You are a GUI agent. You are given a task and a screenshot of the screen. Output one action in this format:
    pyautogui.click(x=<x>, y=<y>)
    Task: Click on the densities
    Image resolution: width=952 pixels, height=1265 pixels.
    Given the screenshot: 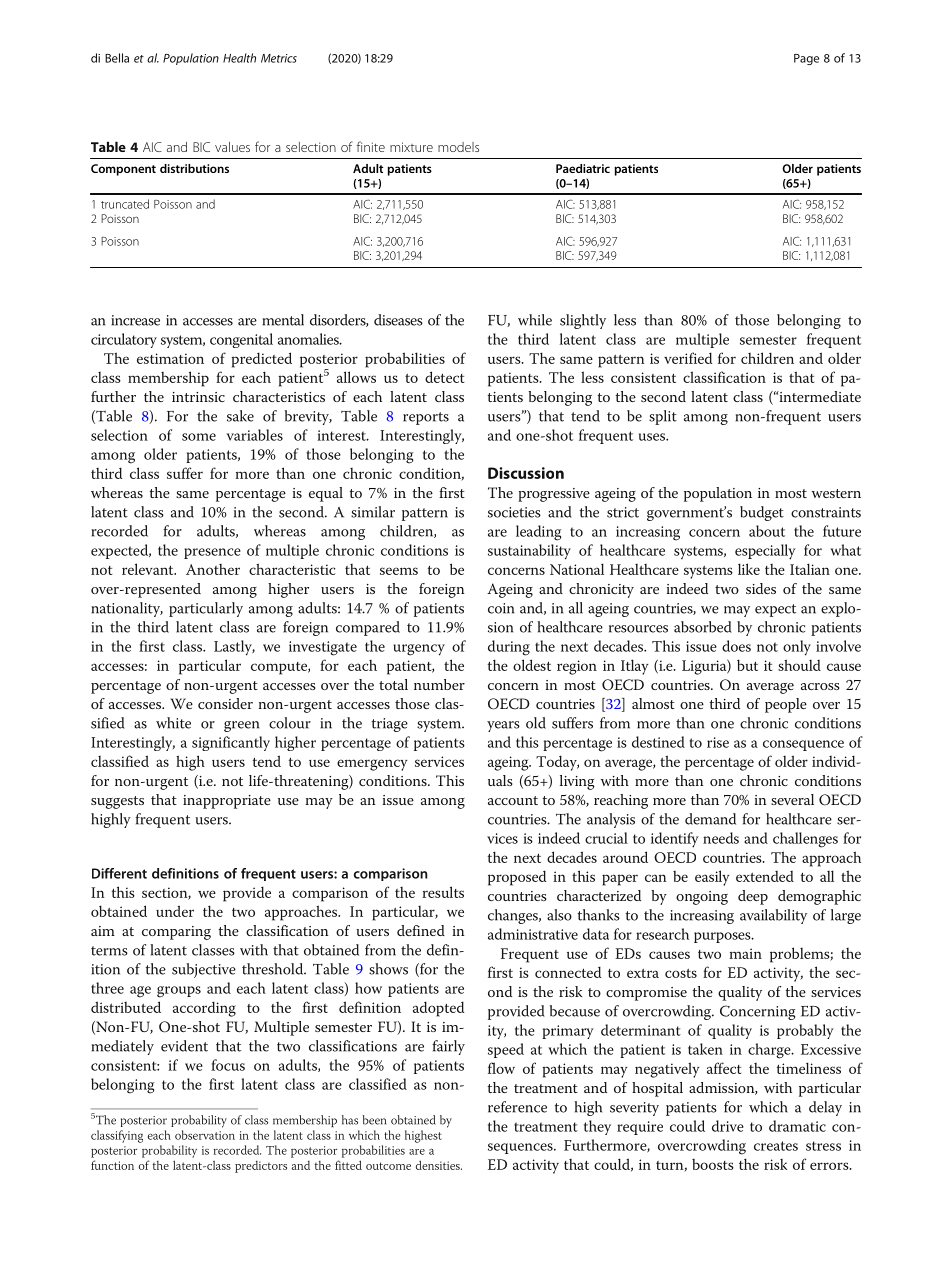 What is the action you would take?
    pyautogui.click(x=439, y=1165)
